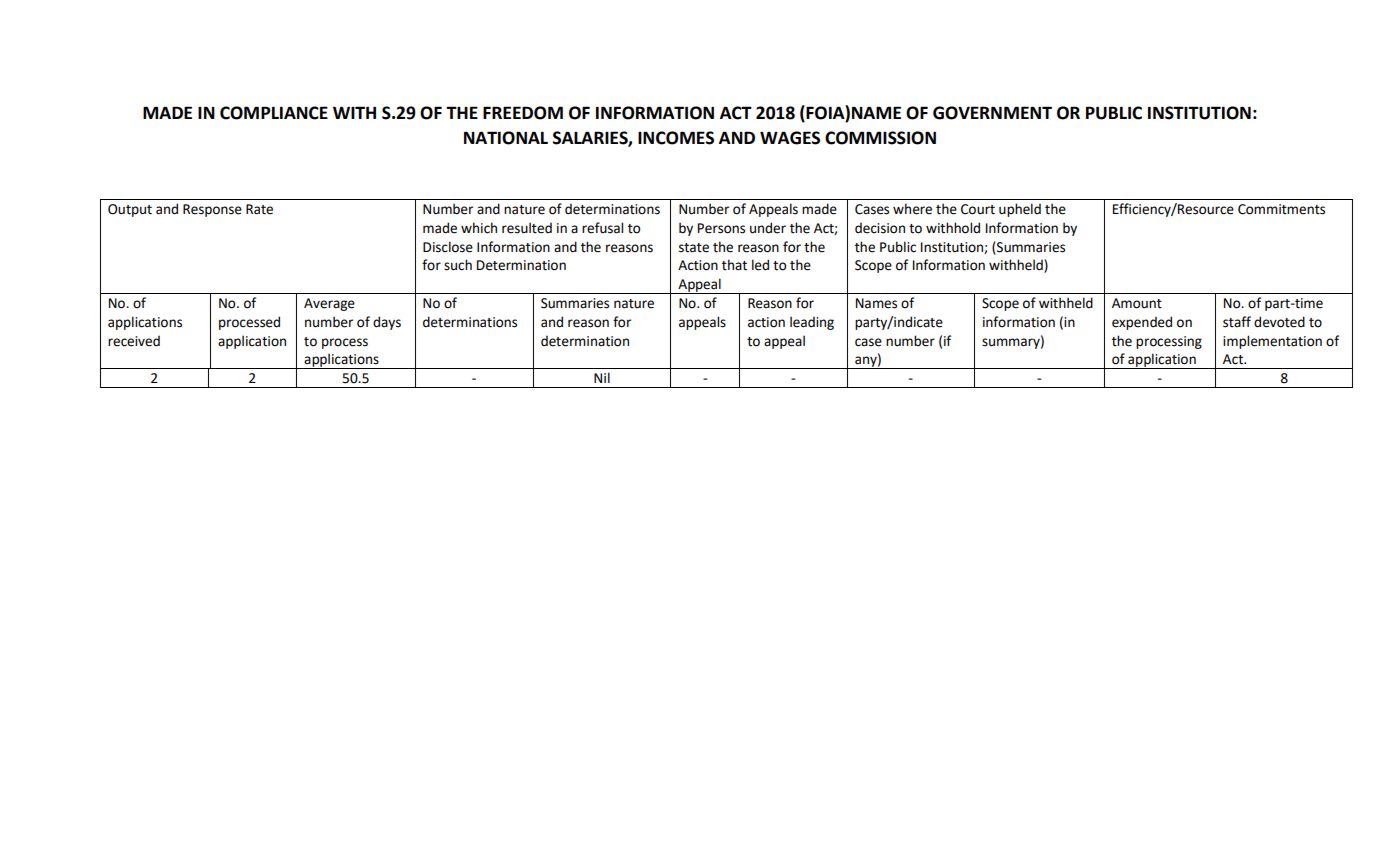  Describe the element at coordinates (329, 304) in the screenshot. I see `Average` at that location.
